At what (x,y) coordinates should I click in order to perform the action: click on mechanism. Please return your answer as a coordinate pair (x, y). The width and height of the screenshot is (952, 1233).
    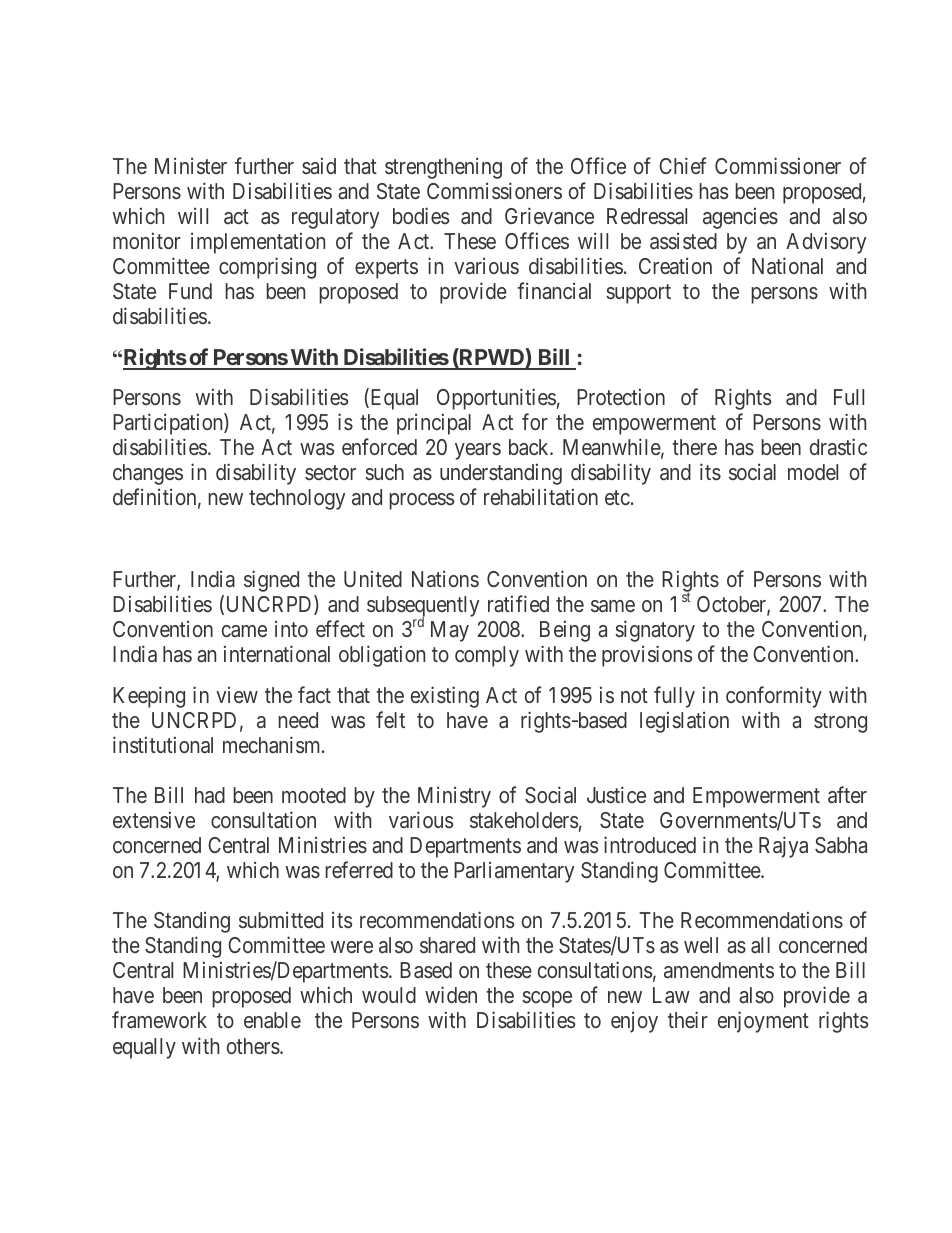
    Looking at the image, I should click on (273, 744).
